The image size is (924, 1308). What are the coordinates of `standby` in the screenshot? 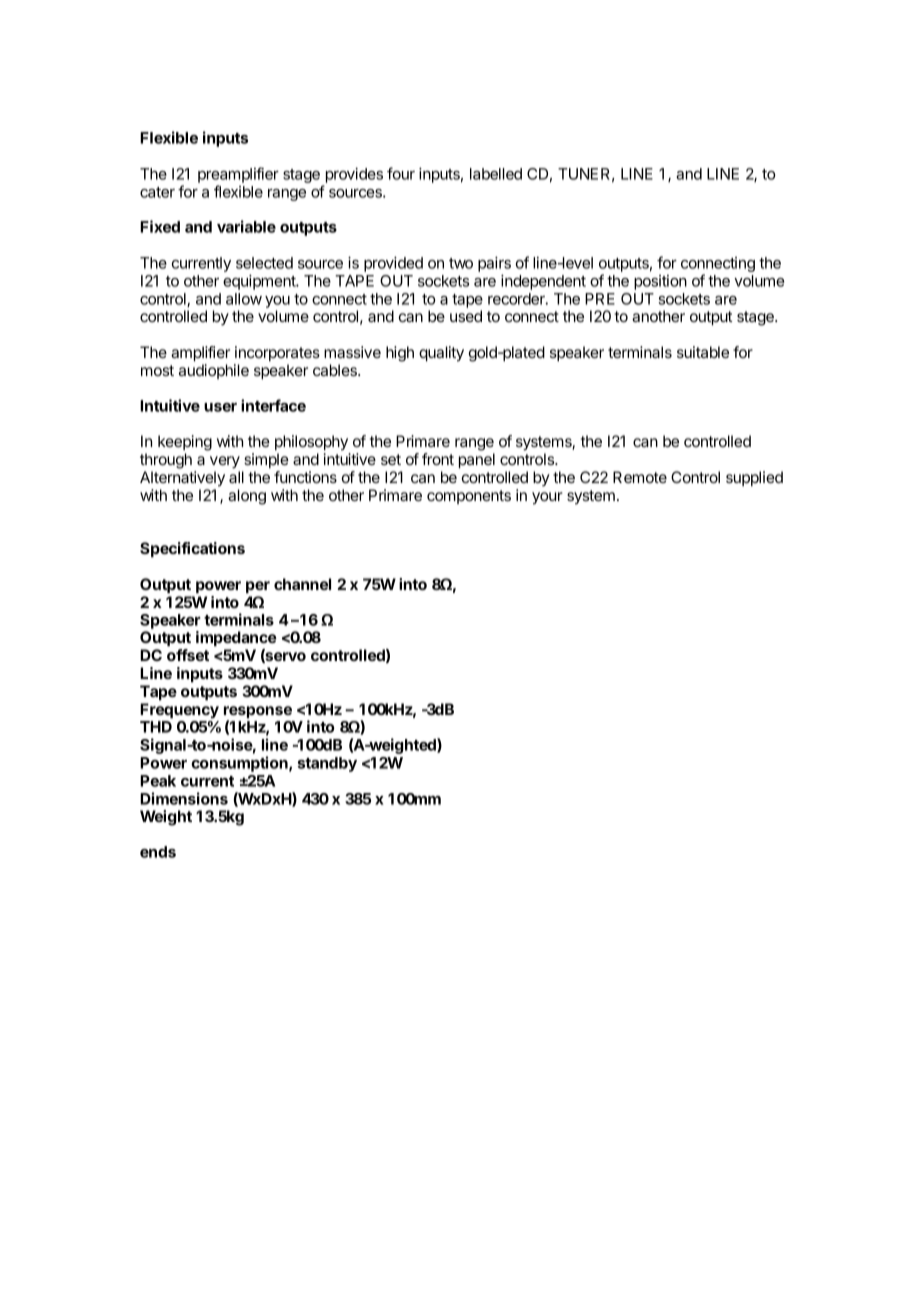 It's located at (327, 764).
